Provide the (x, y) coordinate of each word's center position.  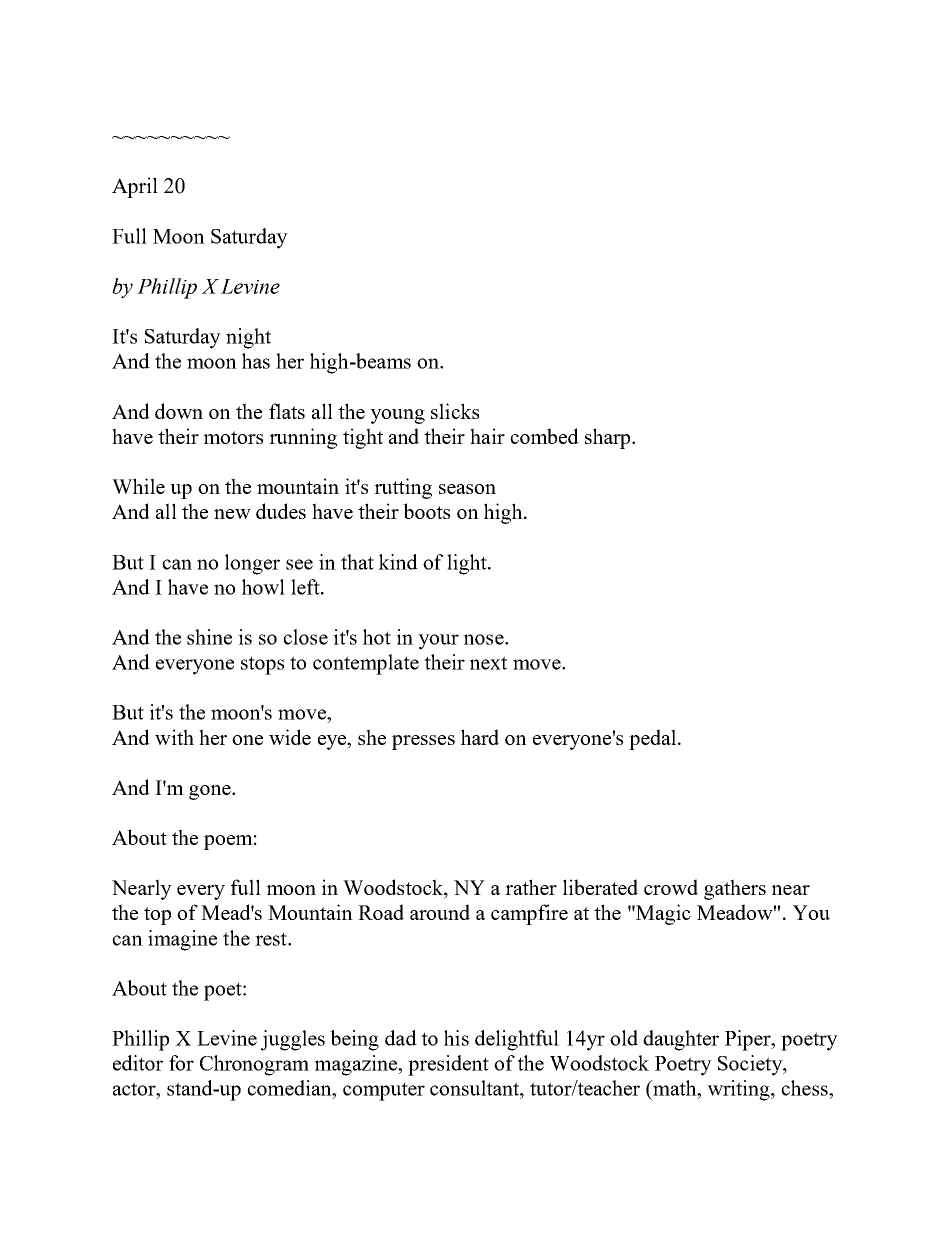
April (135, 187)
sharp (609, 438)
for (181, 1063)
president (448, 1065)
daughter (681, 1040)
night (248, 338)
